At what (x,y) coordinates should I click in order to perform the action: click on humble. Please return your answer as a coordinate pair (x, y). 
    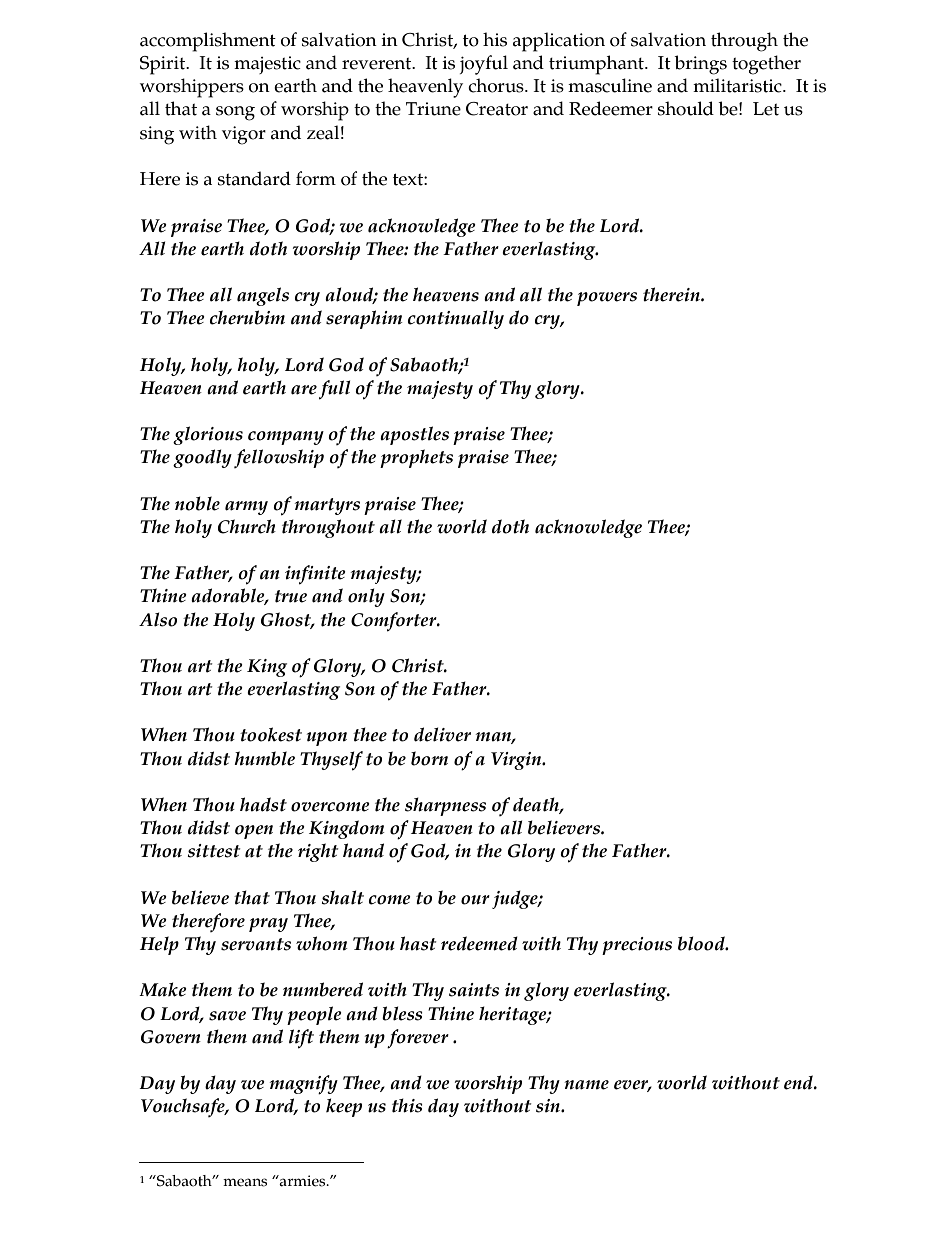
    Looking at the image, I should click on (264, 758).
